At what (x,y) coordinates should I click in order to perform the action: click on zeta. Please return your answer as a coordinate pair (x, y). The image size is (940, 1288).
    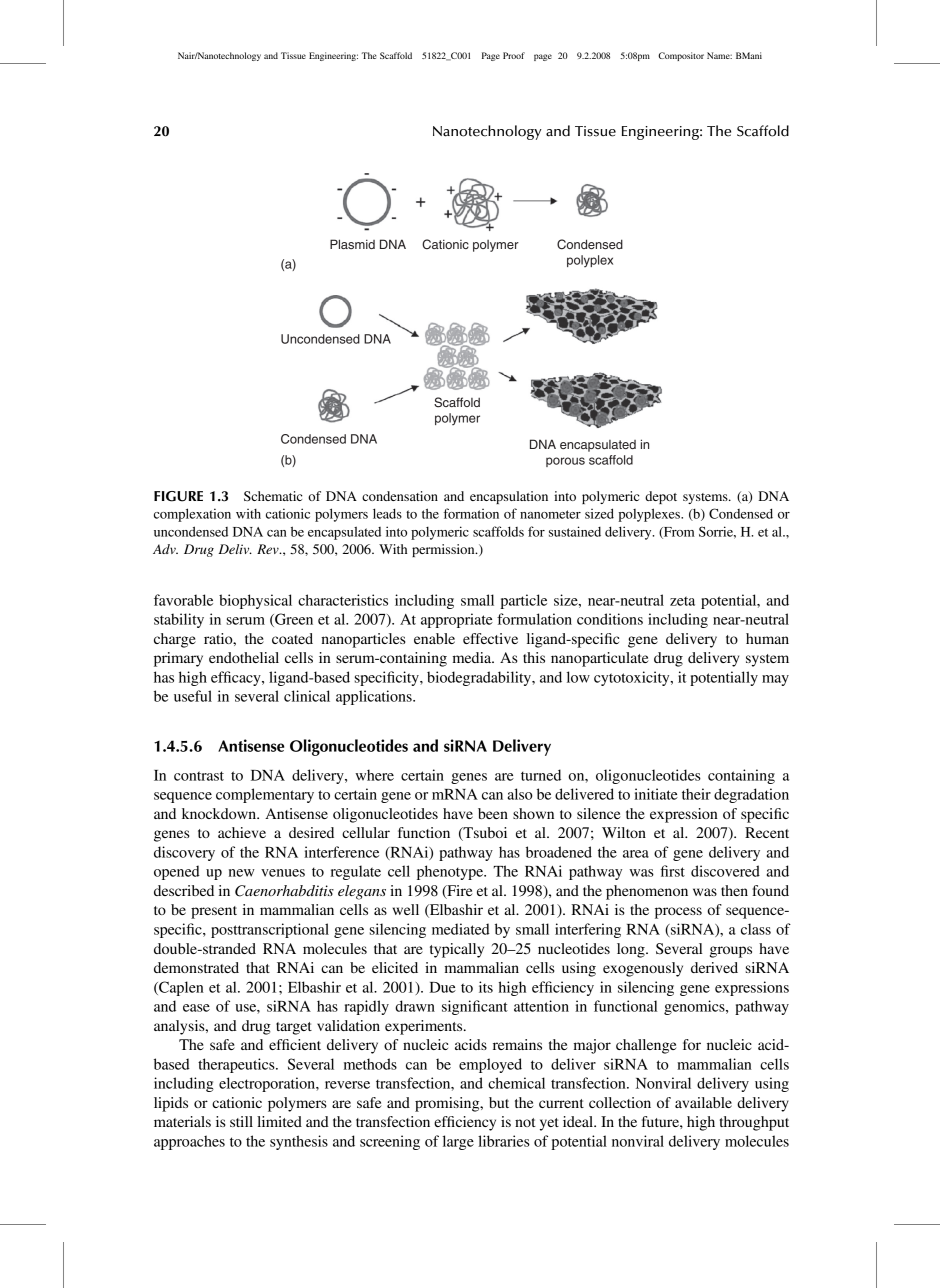
    Looking at the image, I should click on (682, 601).
